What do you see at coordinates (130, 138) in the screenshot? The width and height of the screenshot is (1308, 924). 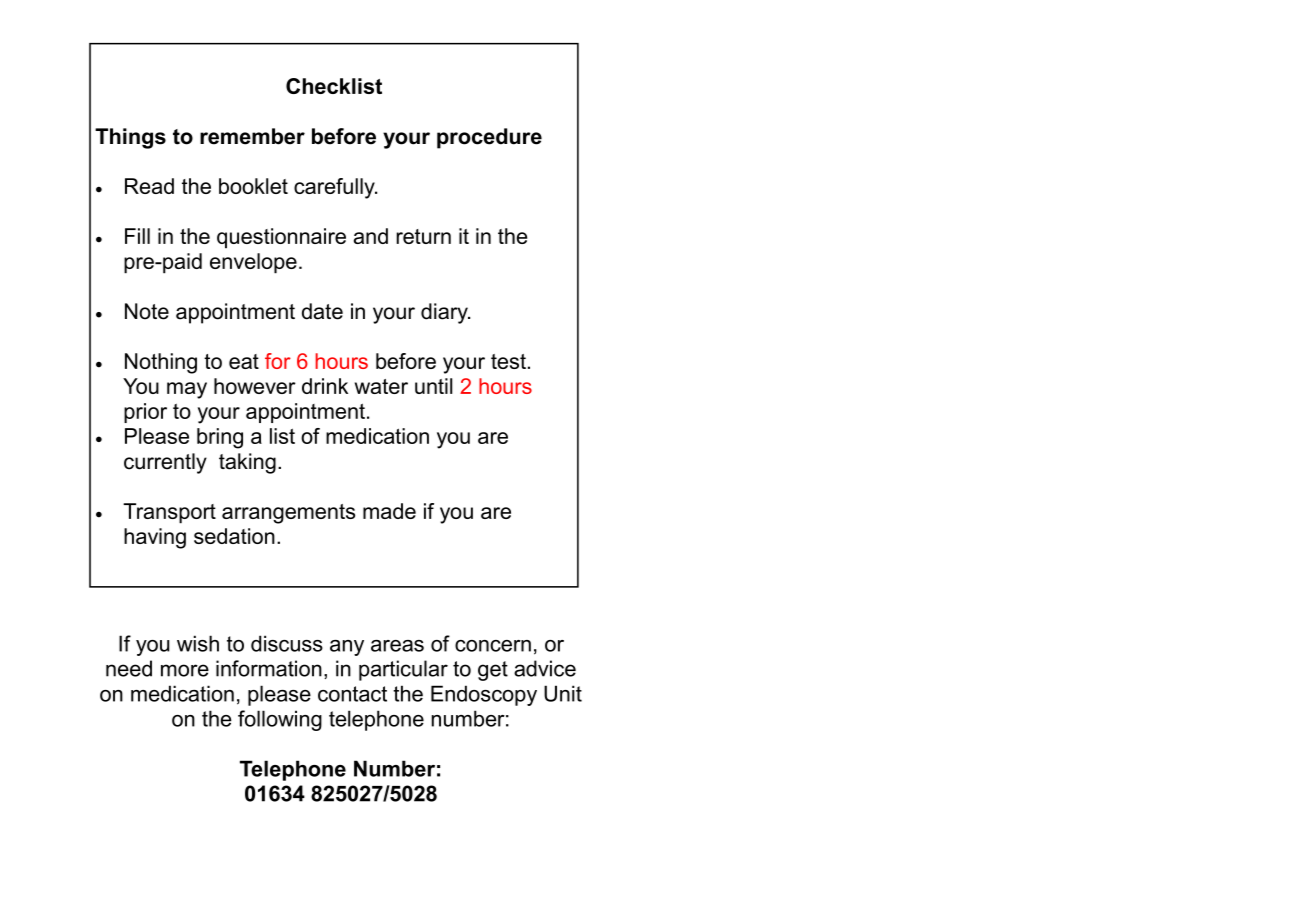 I see `Things` at bounding box center [130, 138].
